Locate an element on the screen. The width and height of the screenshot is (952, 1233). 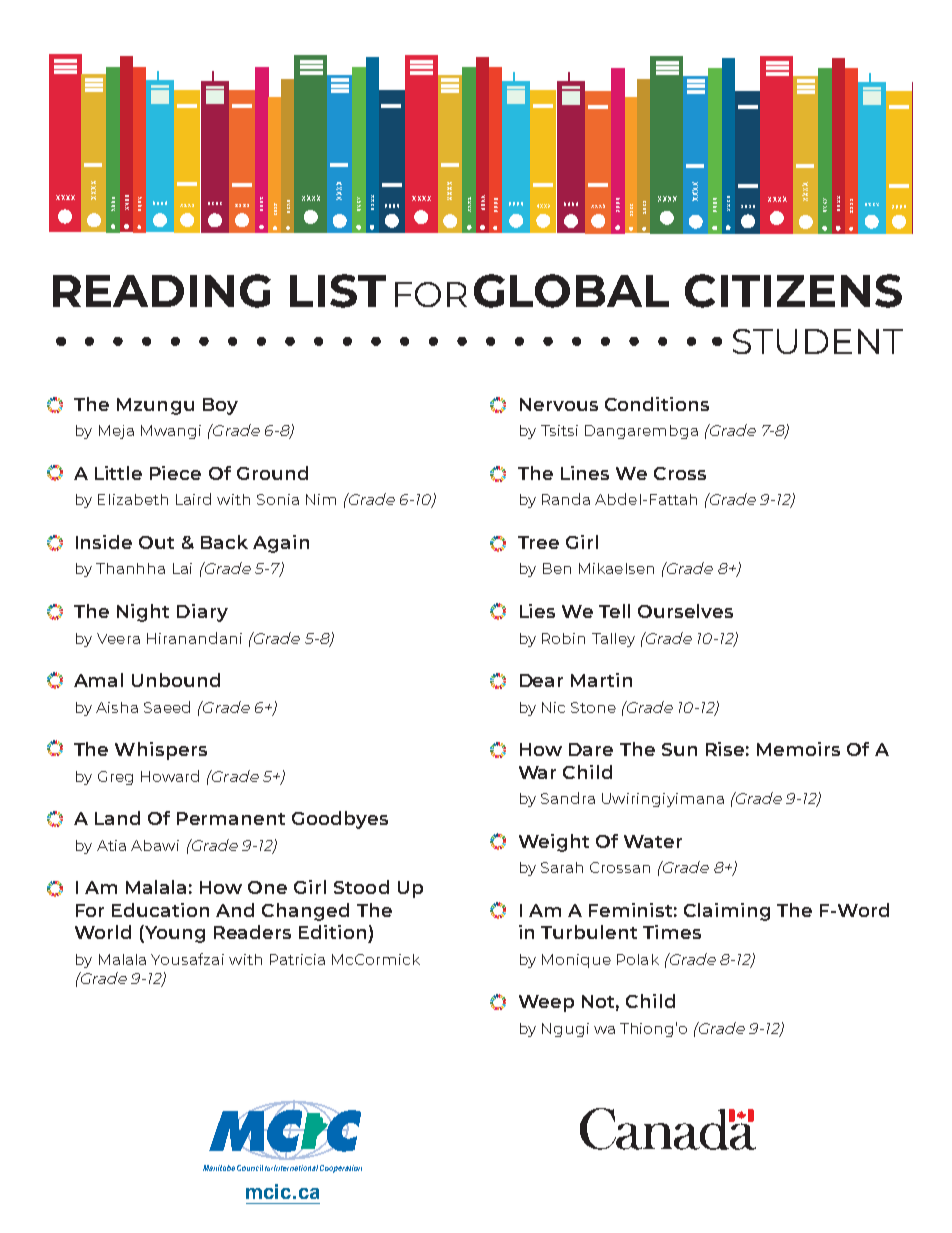
Sun is located at coordinates (679, 749).
